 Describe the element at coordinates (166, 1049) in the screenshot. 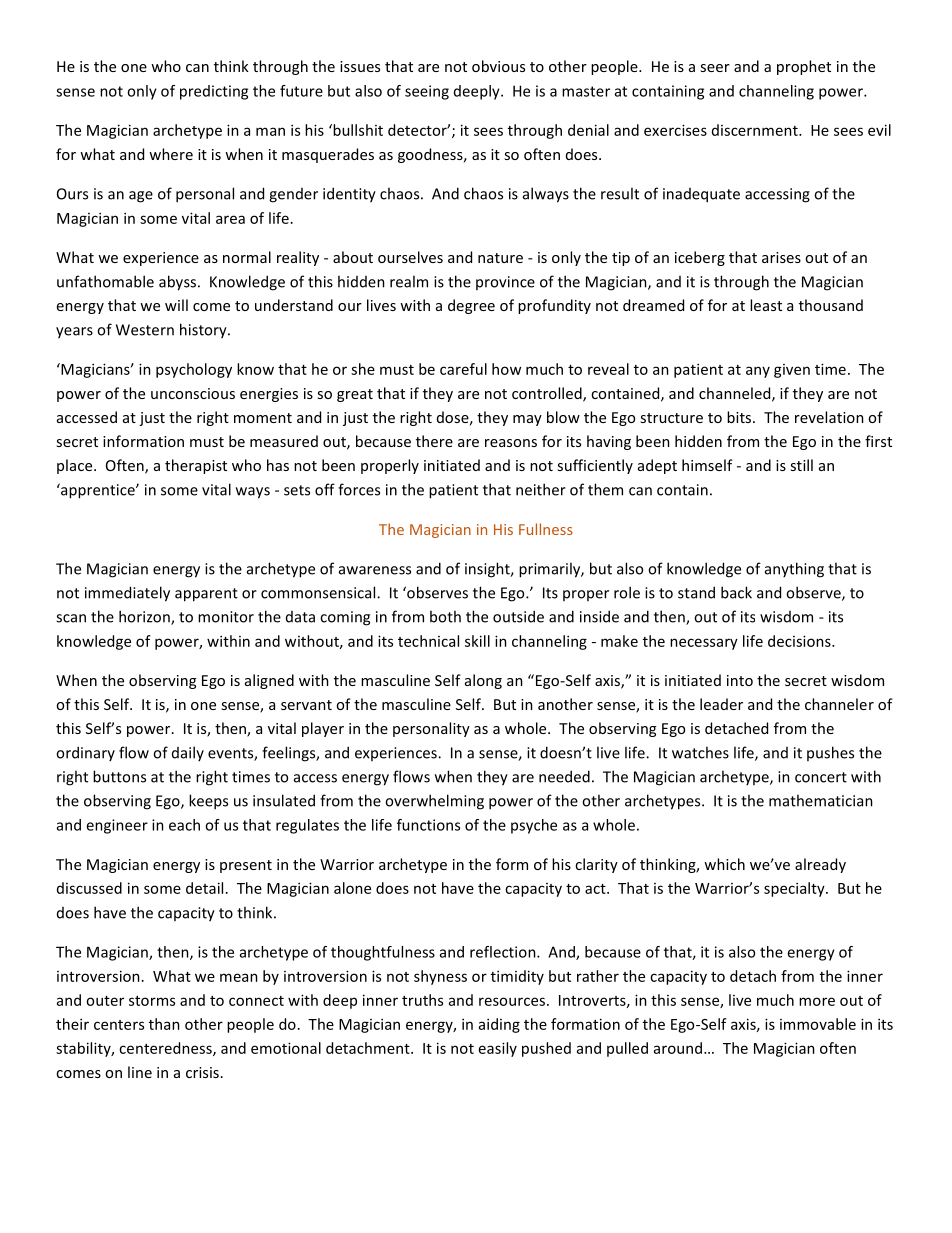

I see `centeredness` at that location.
